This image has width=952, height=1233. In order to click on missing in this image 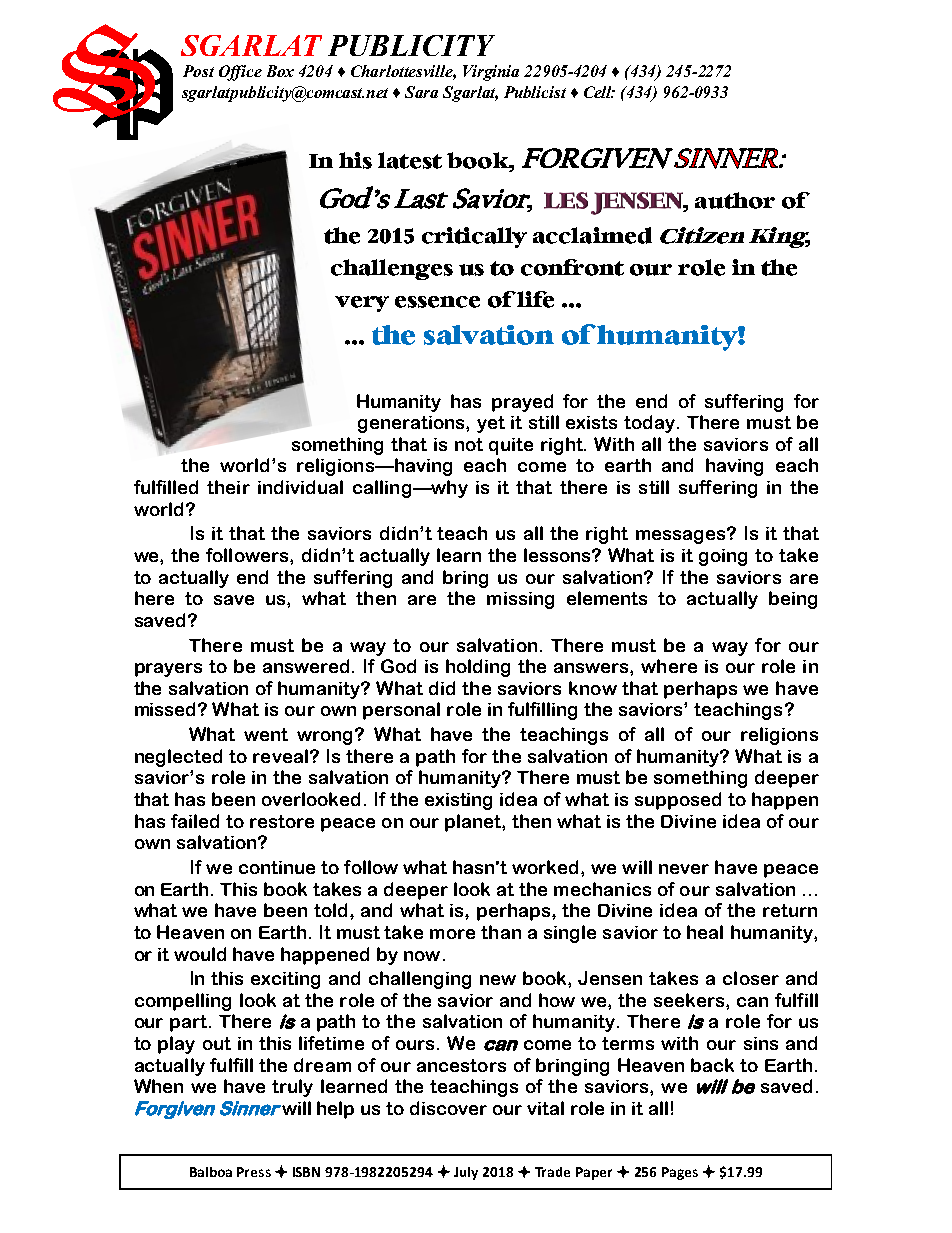, I will do `click(520, 600)`.
